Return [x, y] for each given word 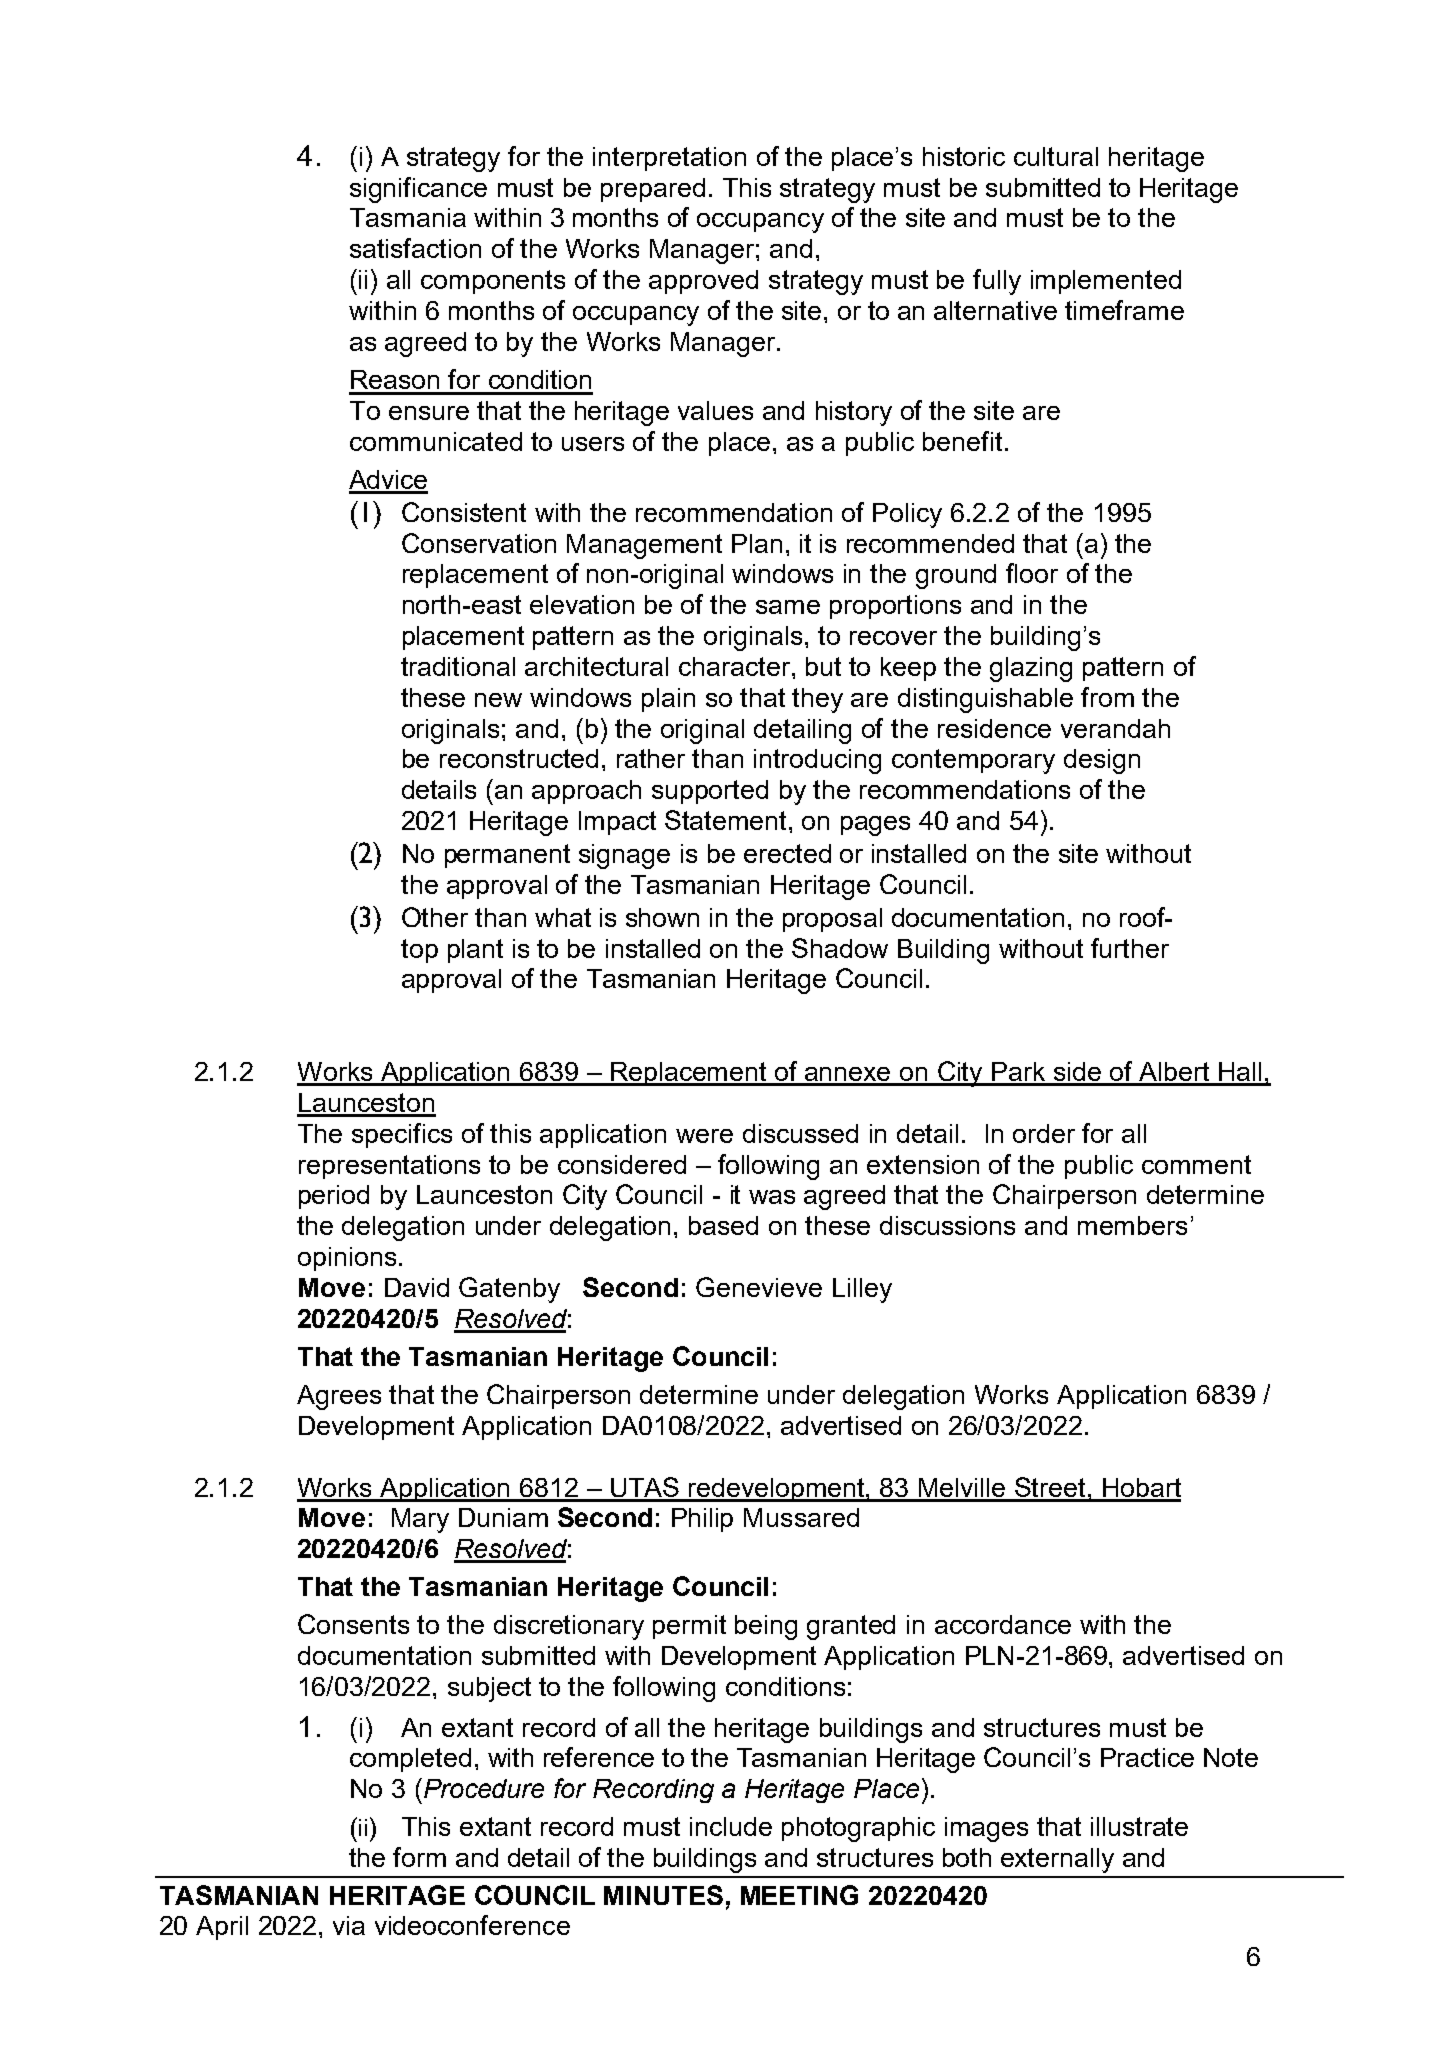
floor [1032, 573]
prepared [653, 190]
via [349, 1925]
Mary [420, 1520]
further [1130, 948]
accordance [1003, 1624]
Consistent [464, 512]
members [1132, 1225]
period [334, 1197]
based [723, 1225]
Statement [725, 820]
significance [418, 190]
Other [435, 917]
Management [644, 546]
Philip [702, 1520]
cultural [1056, 156]
